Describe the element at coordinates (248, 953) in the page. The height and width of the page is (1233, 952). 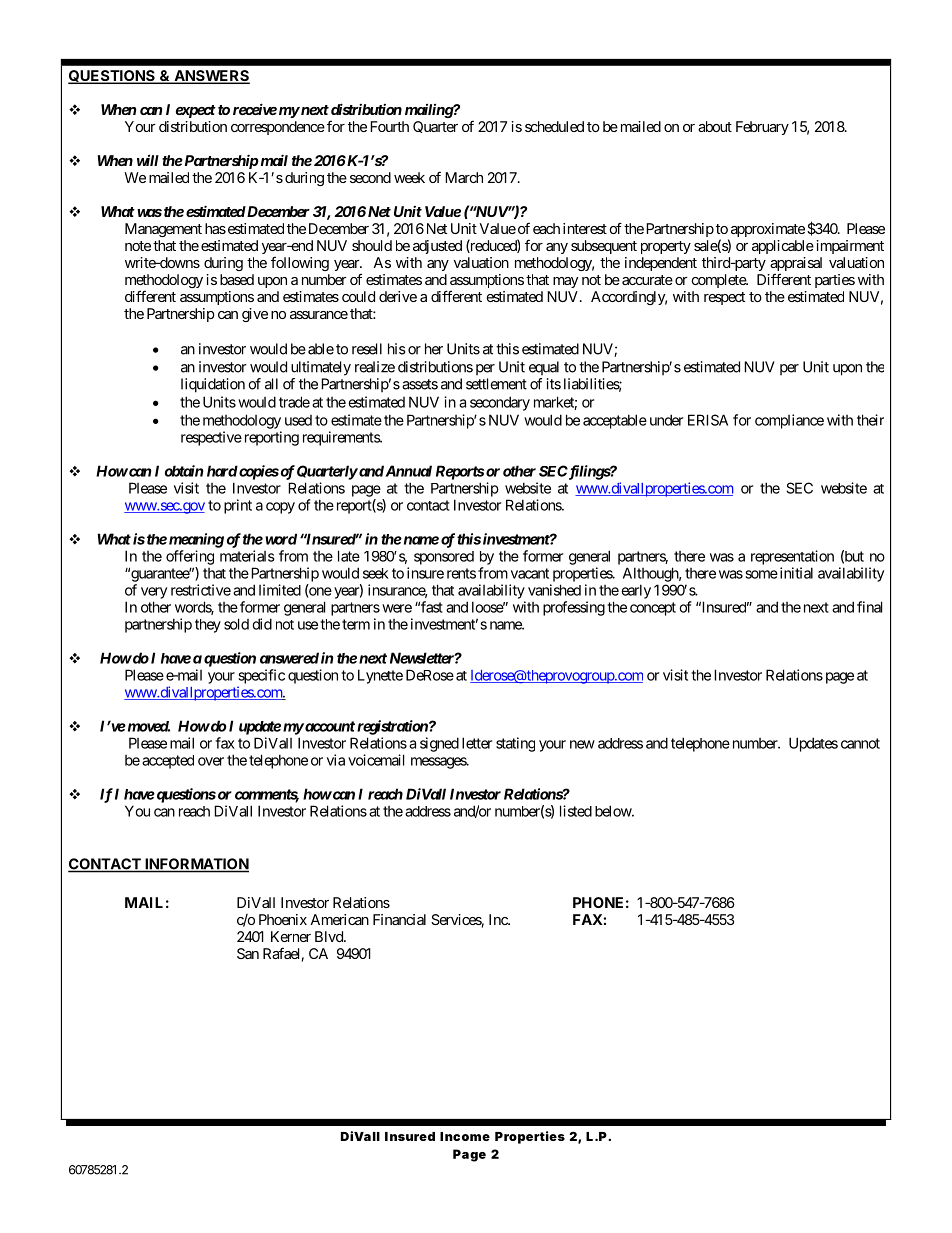
I see `San` at that location.
